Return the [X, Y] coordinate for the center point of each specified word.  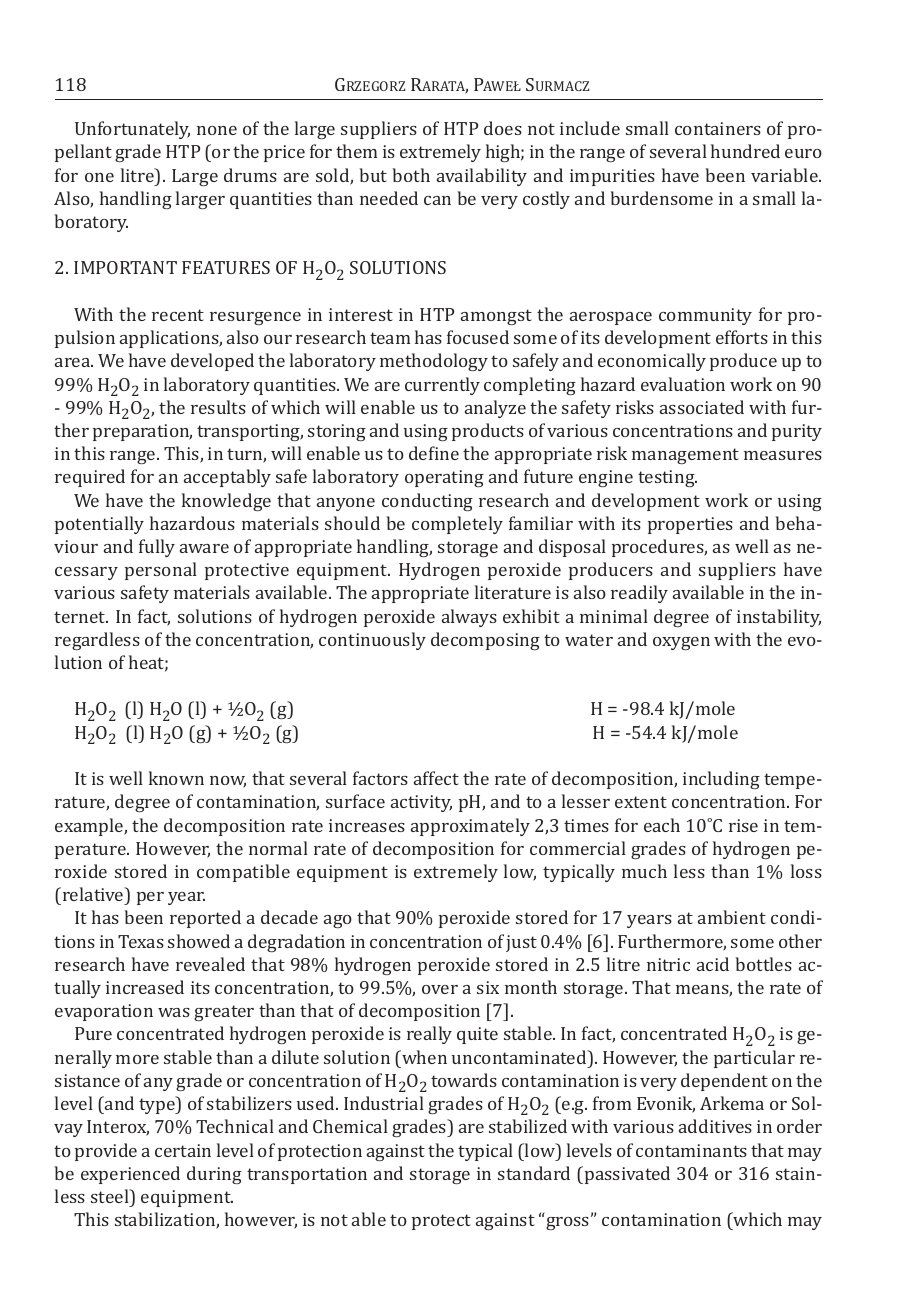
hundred [745, 151]
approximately [470, 827]
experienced [130, 1175]
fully [157, 548]
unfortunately [132, 130]
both [411, 175]
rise [743, 825]
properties [690, 525]
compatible [243, 873]
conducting [427, 502]
